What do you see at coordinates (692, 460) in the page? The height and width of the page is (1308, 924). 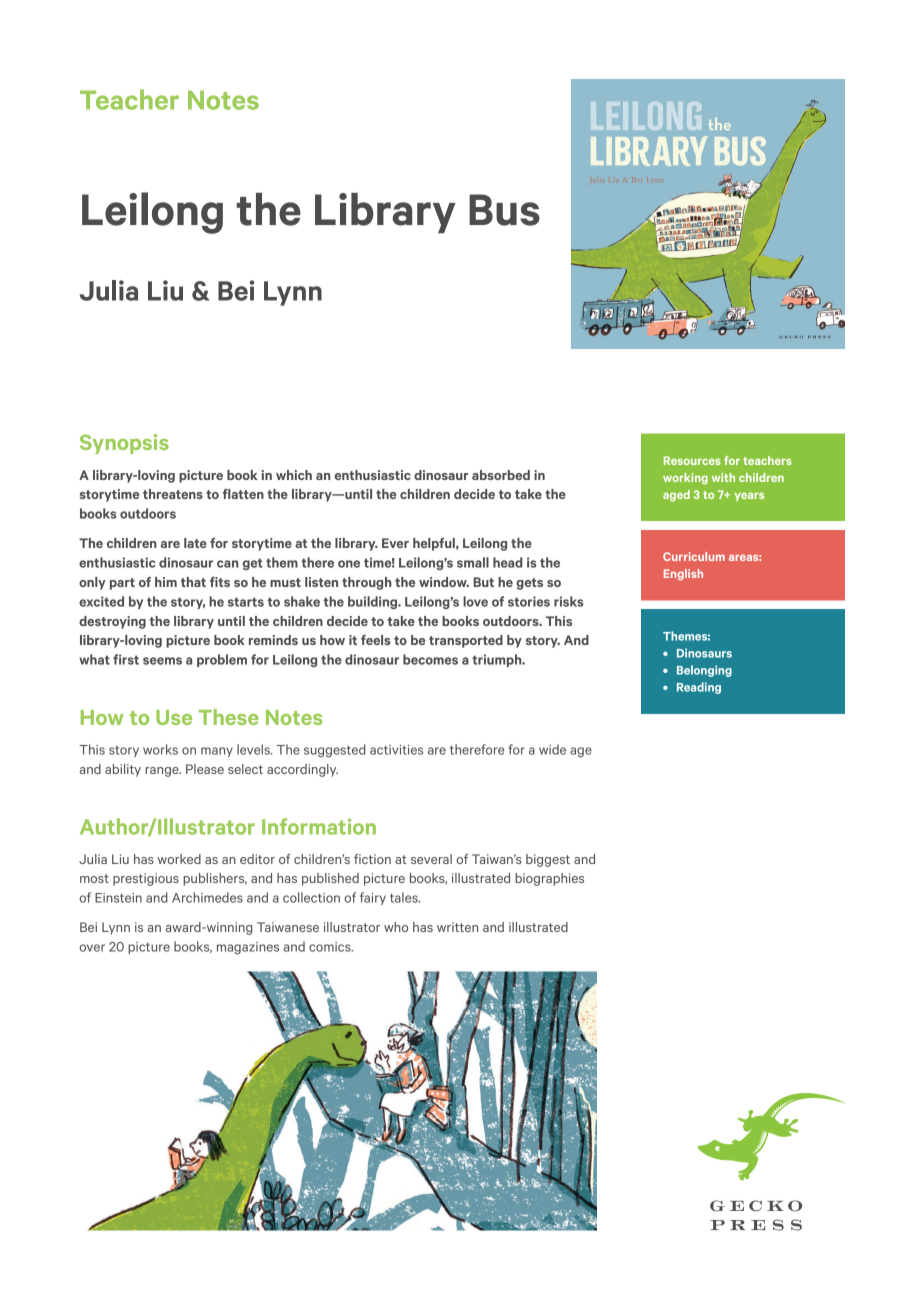 I see `Resources` at bounding box center [692, 460].
